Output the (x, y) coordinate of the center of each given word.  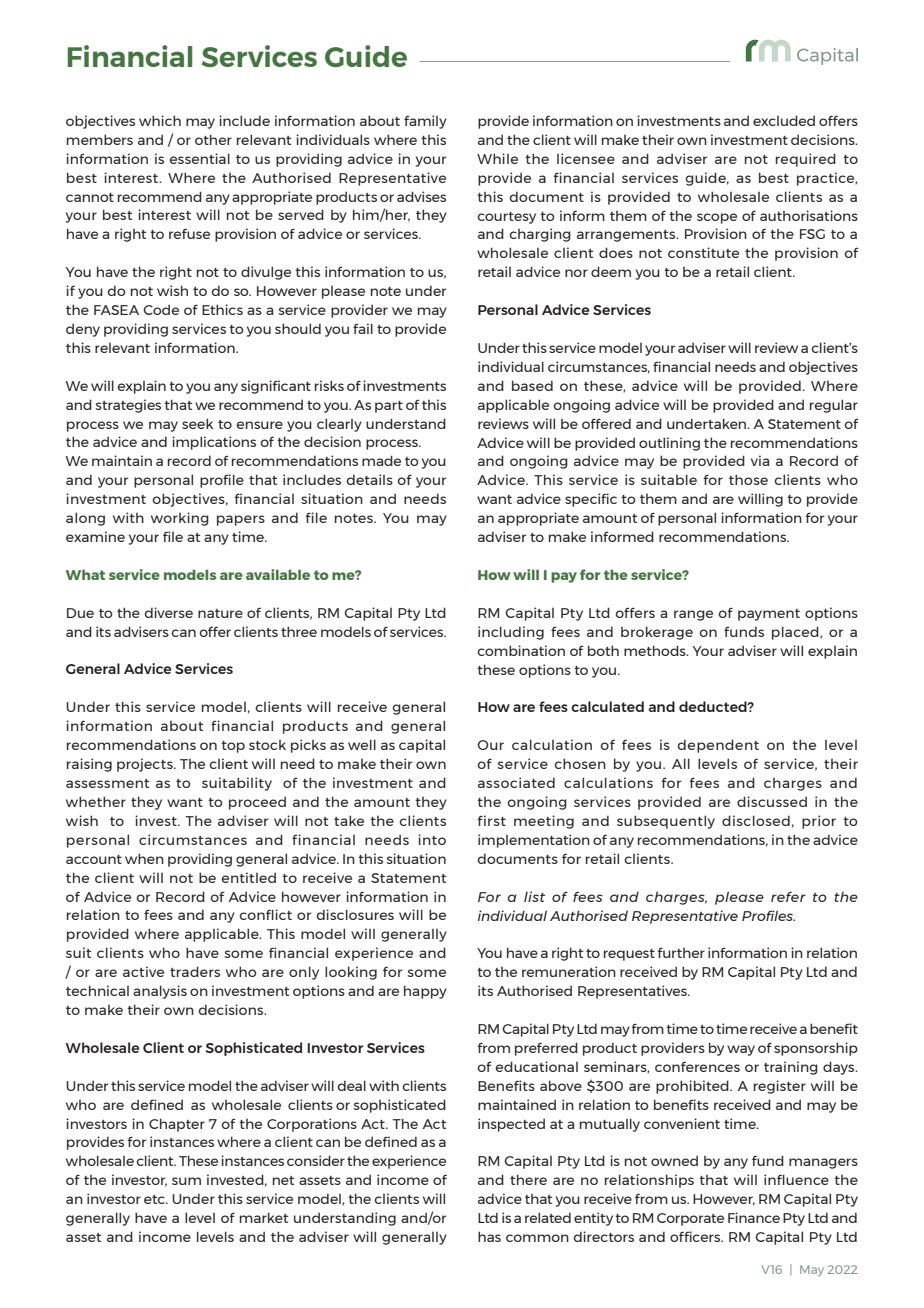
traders (195, 971)
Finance (754, 1217)
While (497, 158)
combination (521, 650)
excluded (784, 120)
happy (425, 992)
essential (199, 158)
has (489, 1236)
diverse (168, 612)
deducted (714, 706)
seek (197, 423)
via (760, 460)
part (389, 407)
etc (155, 1199)
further (681, 952)
